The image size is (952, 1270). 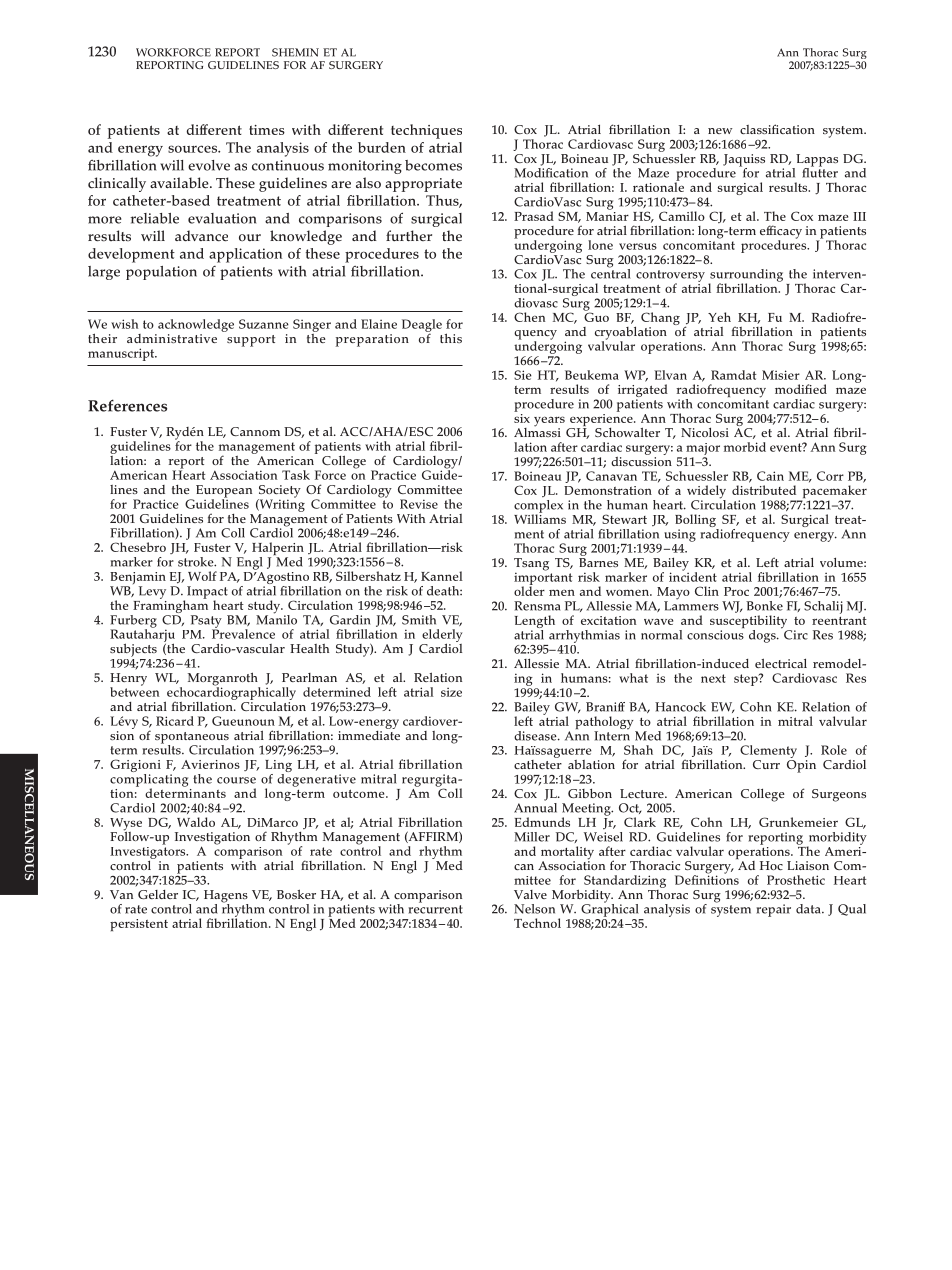 I want to click on subjects, so click(x=133, y=650).
